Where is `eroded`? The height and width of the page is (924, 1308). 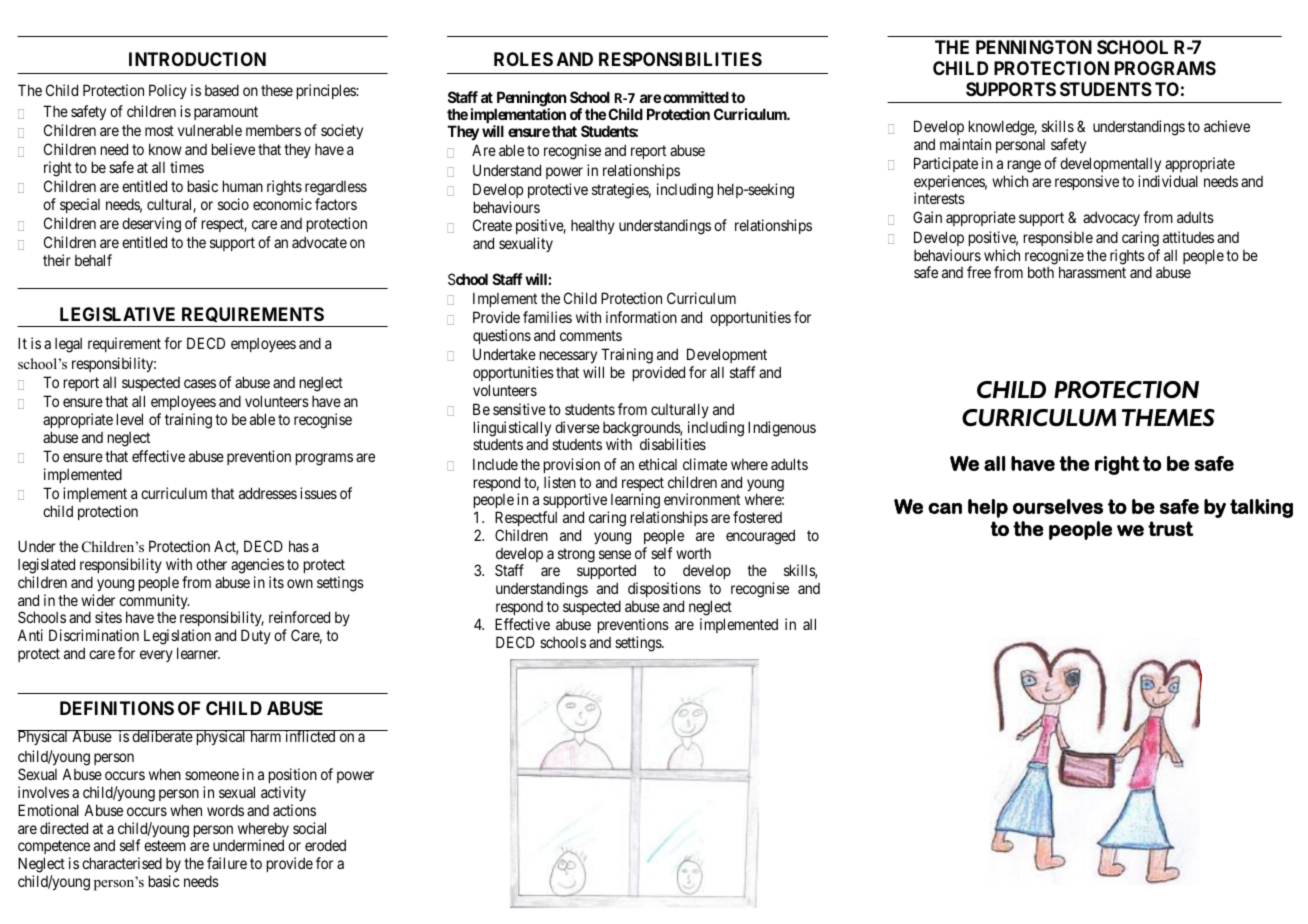 eroded is located at coordinates (325, 845).
